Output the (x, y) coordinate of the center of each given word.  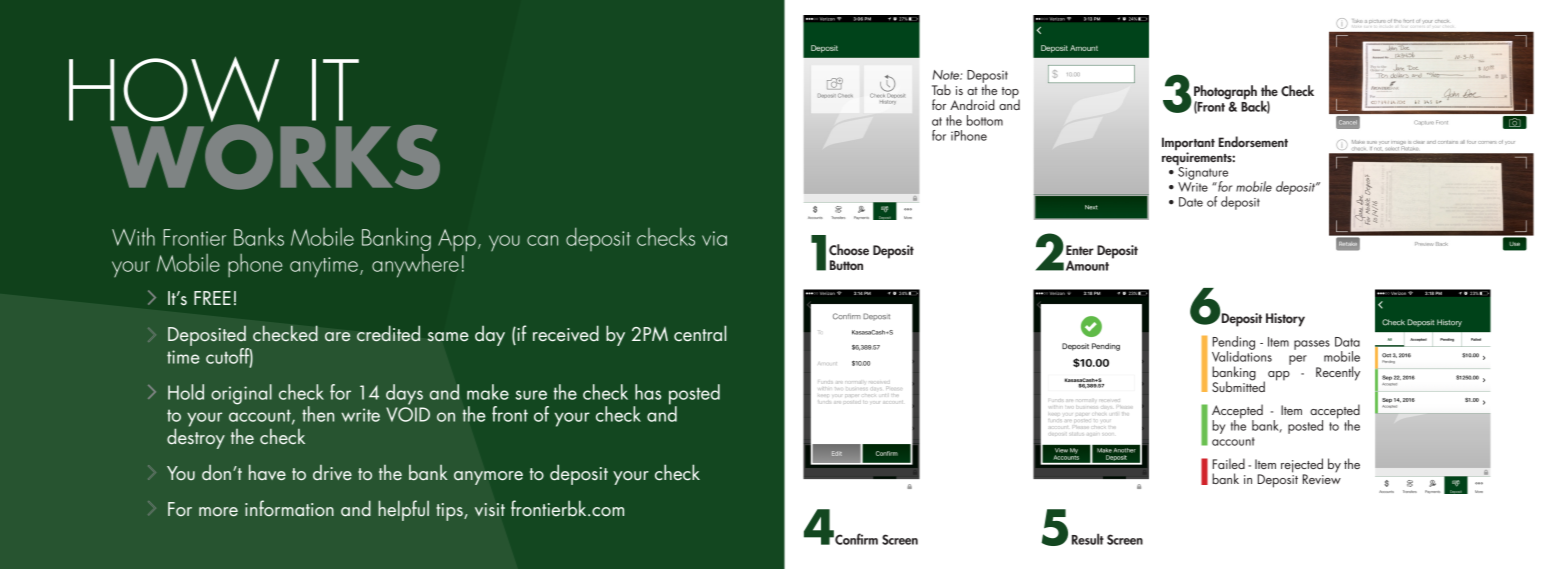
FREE (212, 298)
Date (1191, 202)
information (289, 508)
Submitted (1238, 385)
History (1285, 320)
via (714, 238)
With (133, 236)
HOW (174, 90)
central (700, 333)
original (241, 394)
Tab (941, 89)
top (1011, 94)
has (648, 392)
